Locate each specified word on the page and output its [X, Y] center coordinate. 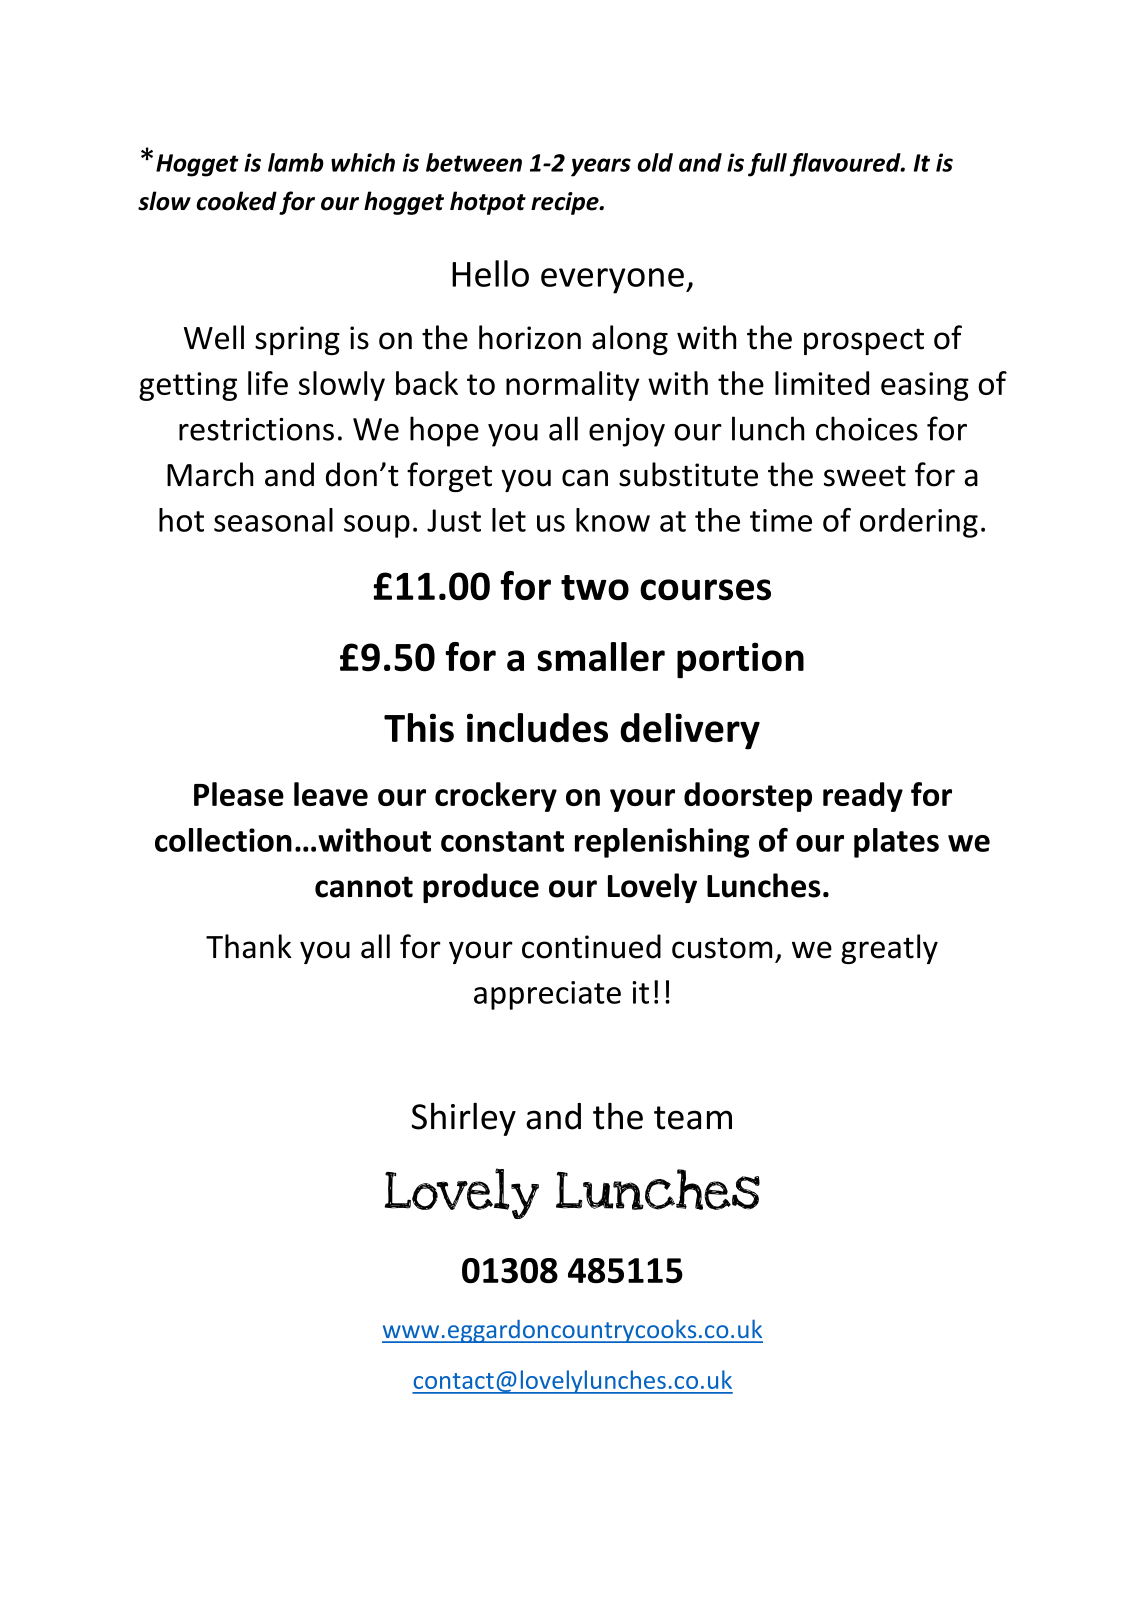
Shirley [464, 1119]
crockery [496, 797]
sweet [865, 476]
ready [863, 797]
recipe [566, 203]
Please [239, 794]
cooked [236, 201]
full [767, 165]
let [509, 520]
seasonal [273, 520]
